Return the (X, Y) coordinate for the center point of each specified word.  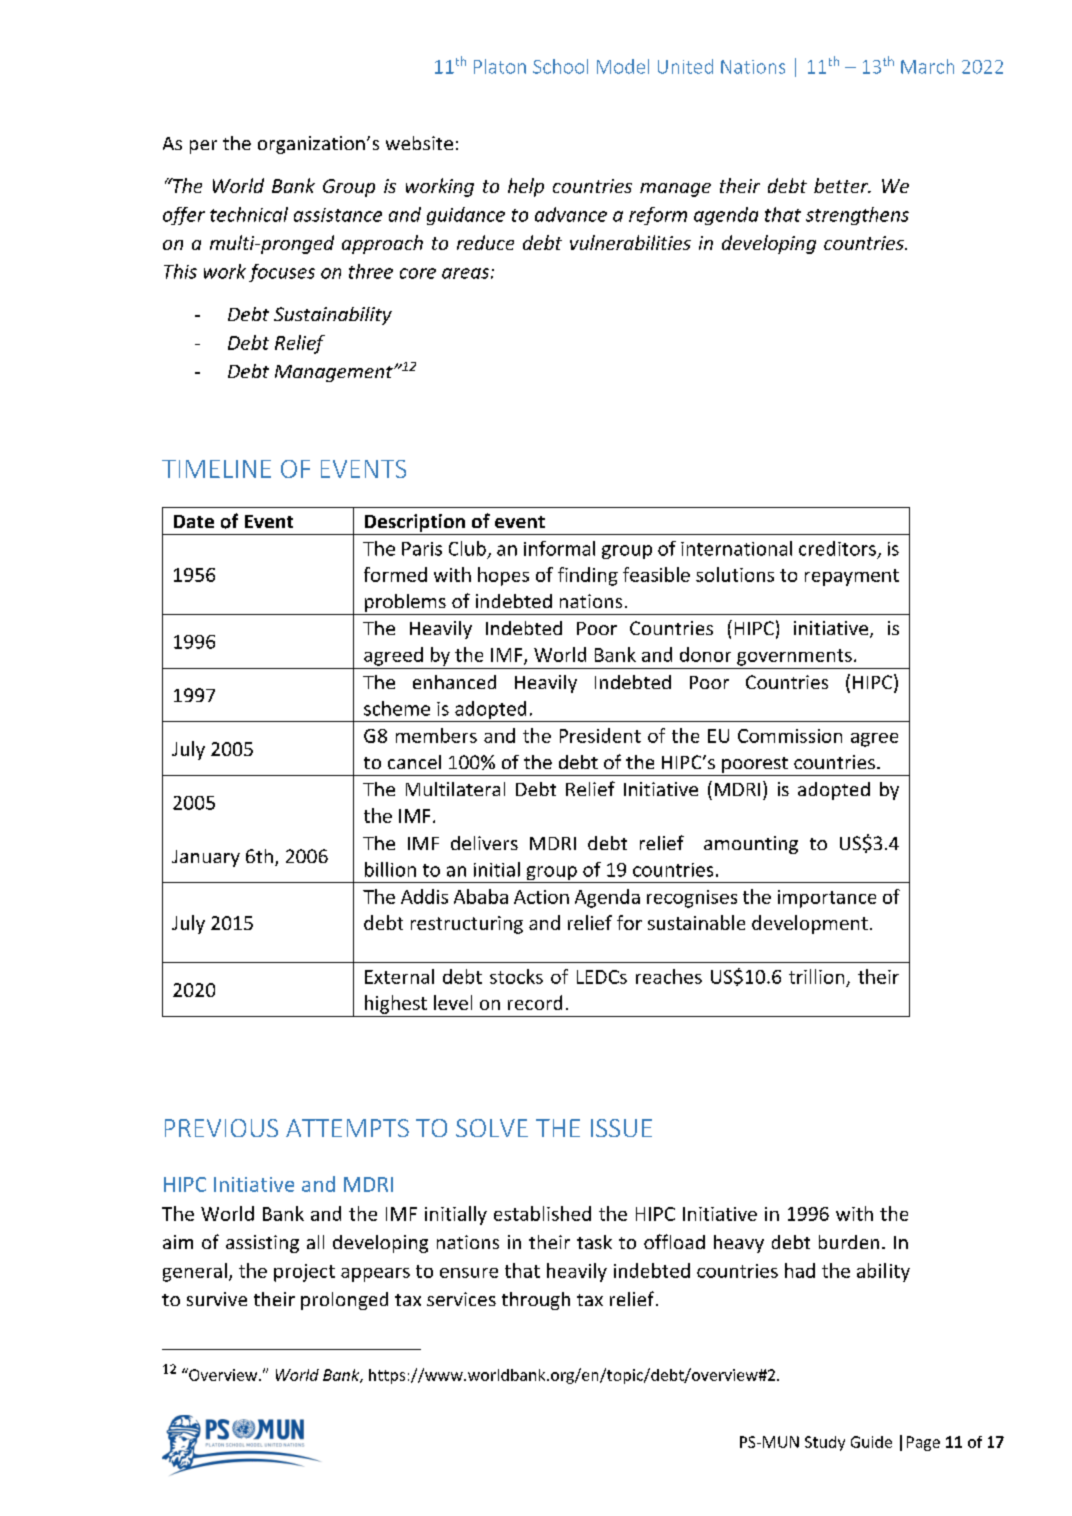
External (399, 976)
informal (559, 548)
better (842, 185)
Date (194, 521)
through (536, 1301)
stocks (516, 976)
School (560, 66)
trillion (816, 976)
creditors (837, 548)
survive (217, 1299)
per (203, 147)
